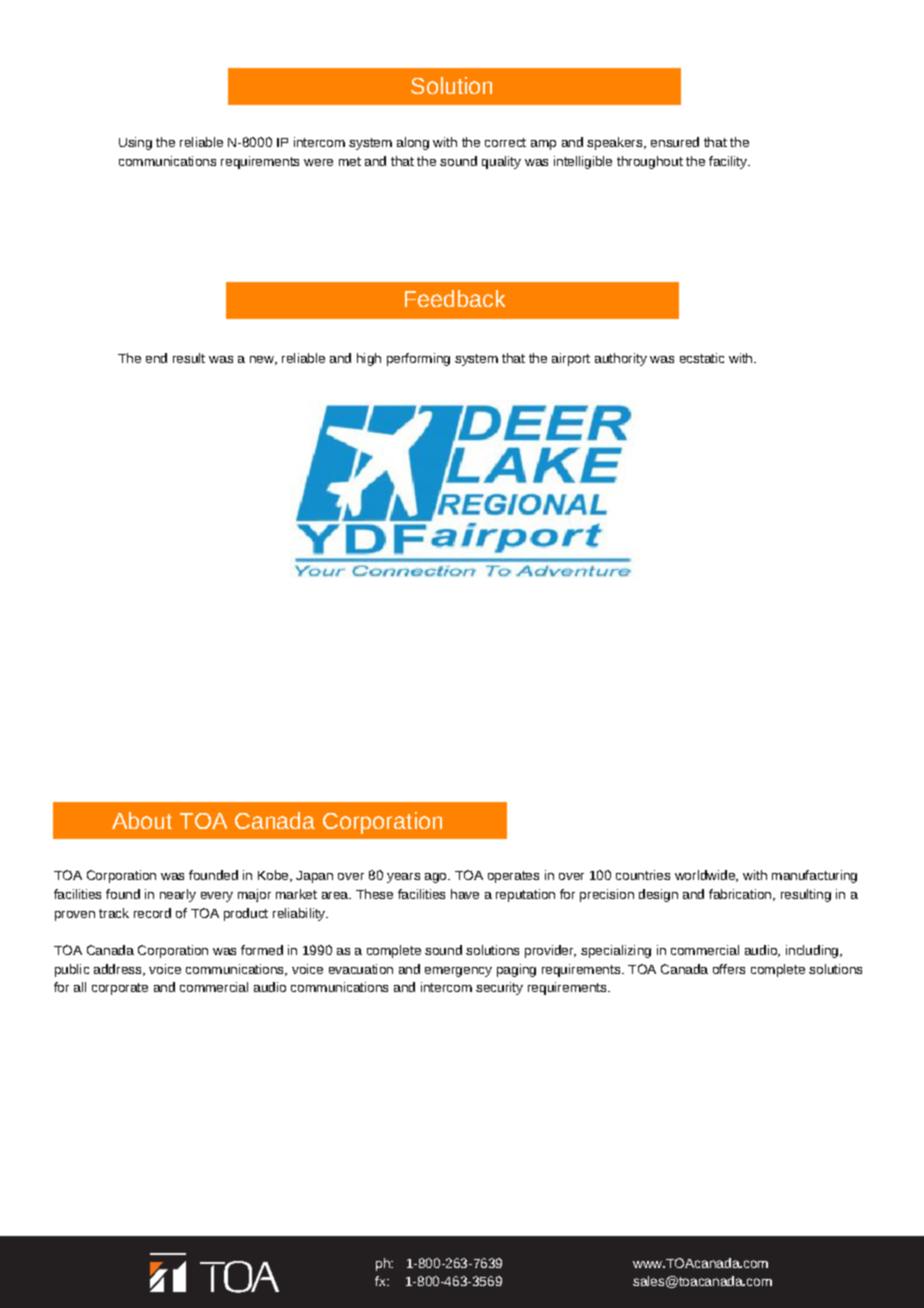 This screenshot has width=924, height=1308. What do you see at coordinates (418, 359) in the screenshot?
I see `performing` at bounding box center [418, 359].
